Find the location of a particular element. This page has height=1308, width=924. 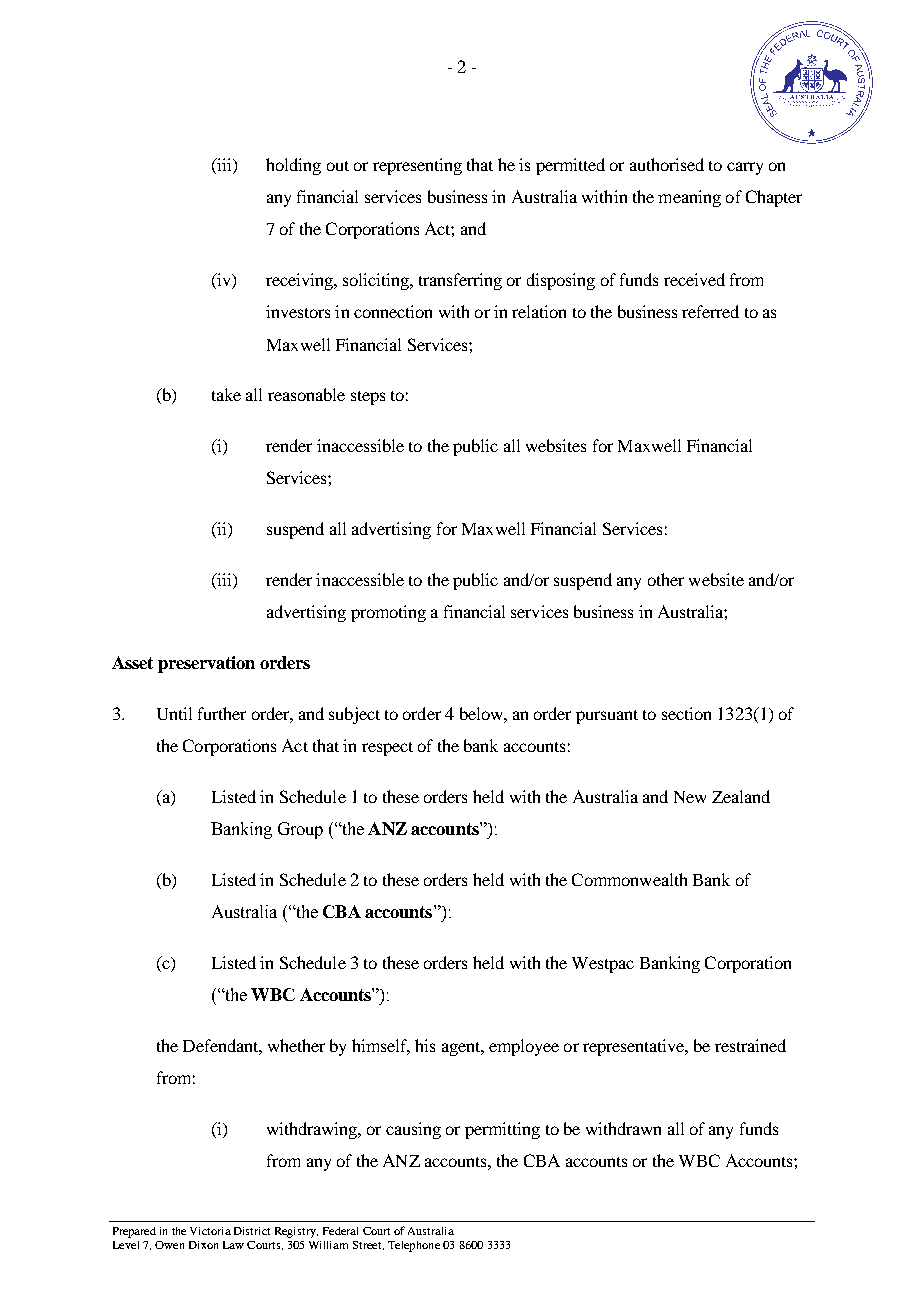

below is located at coordinates (482, 713).
